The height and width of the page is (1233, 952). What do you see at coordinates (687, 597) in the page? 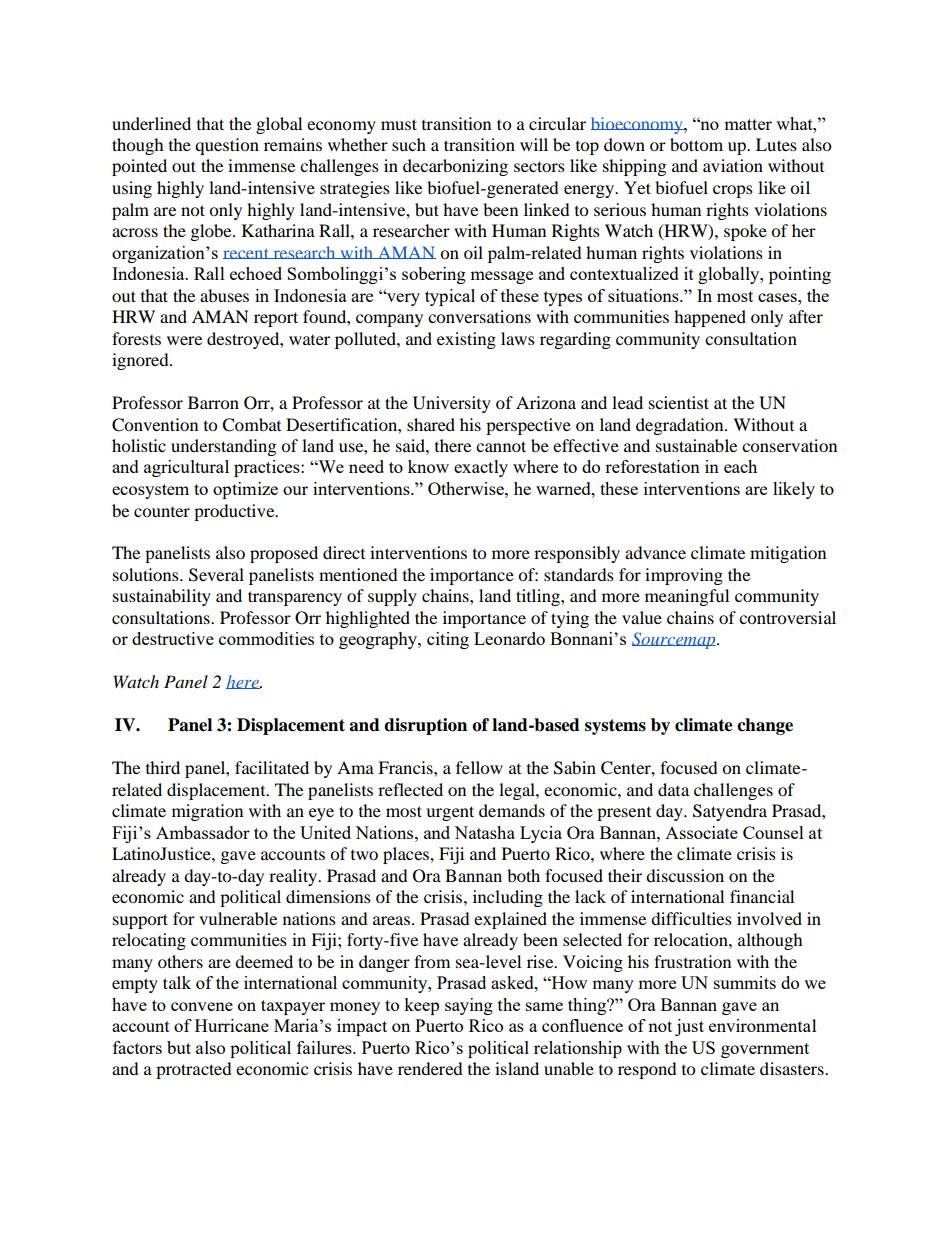
I see `meaningful` at bounding box center [687, 597].
